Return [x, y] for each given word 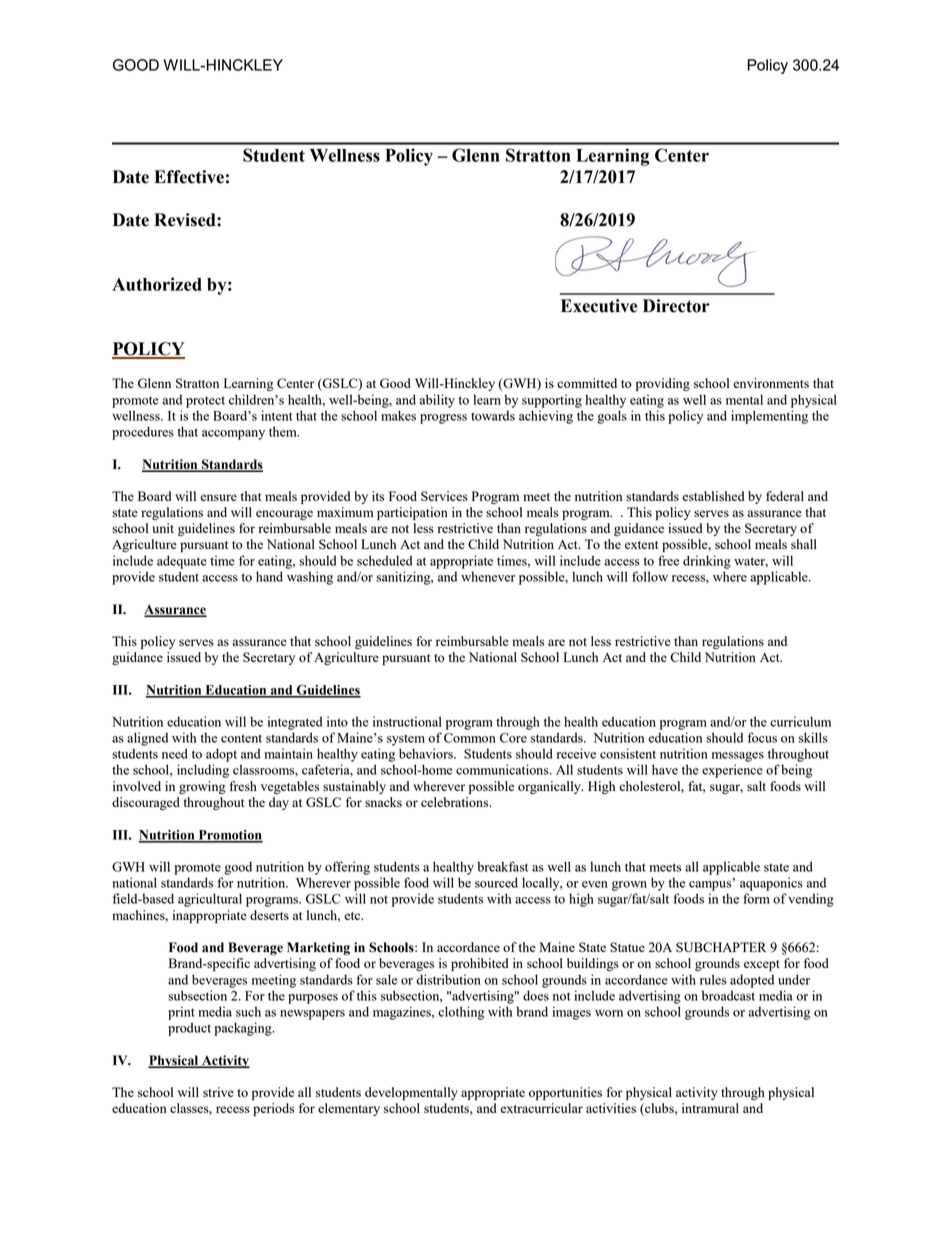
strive [218, 1092]
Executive [599, 306]
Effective [189, 177]
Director [676, 306]
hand [269, 576]
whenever [488, 577]
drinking [707, 562]
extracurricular [541, 1108]
